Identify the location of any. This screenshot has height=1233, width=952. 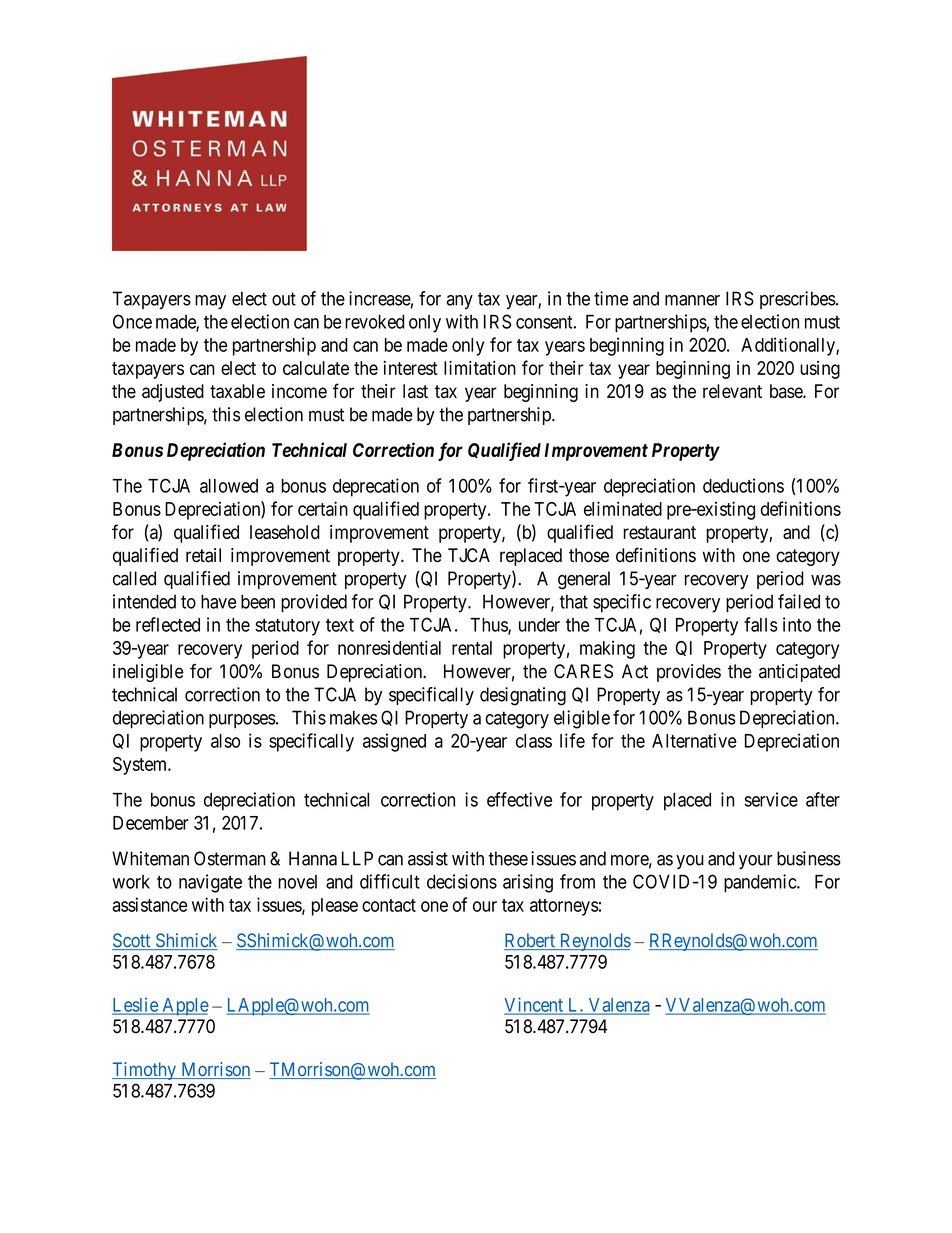
(460, 302).
